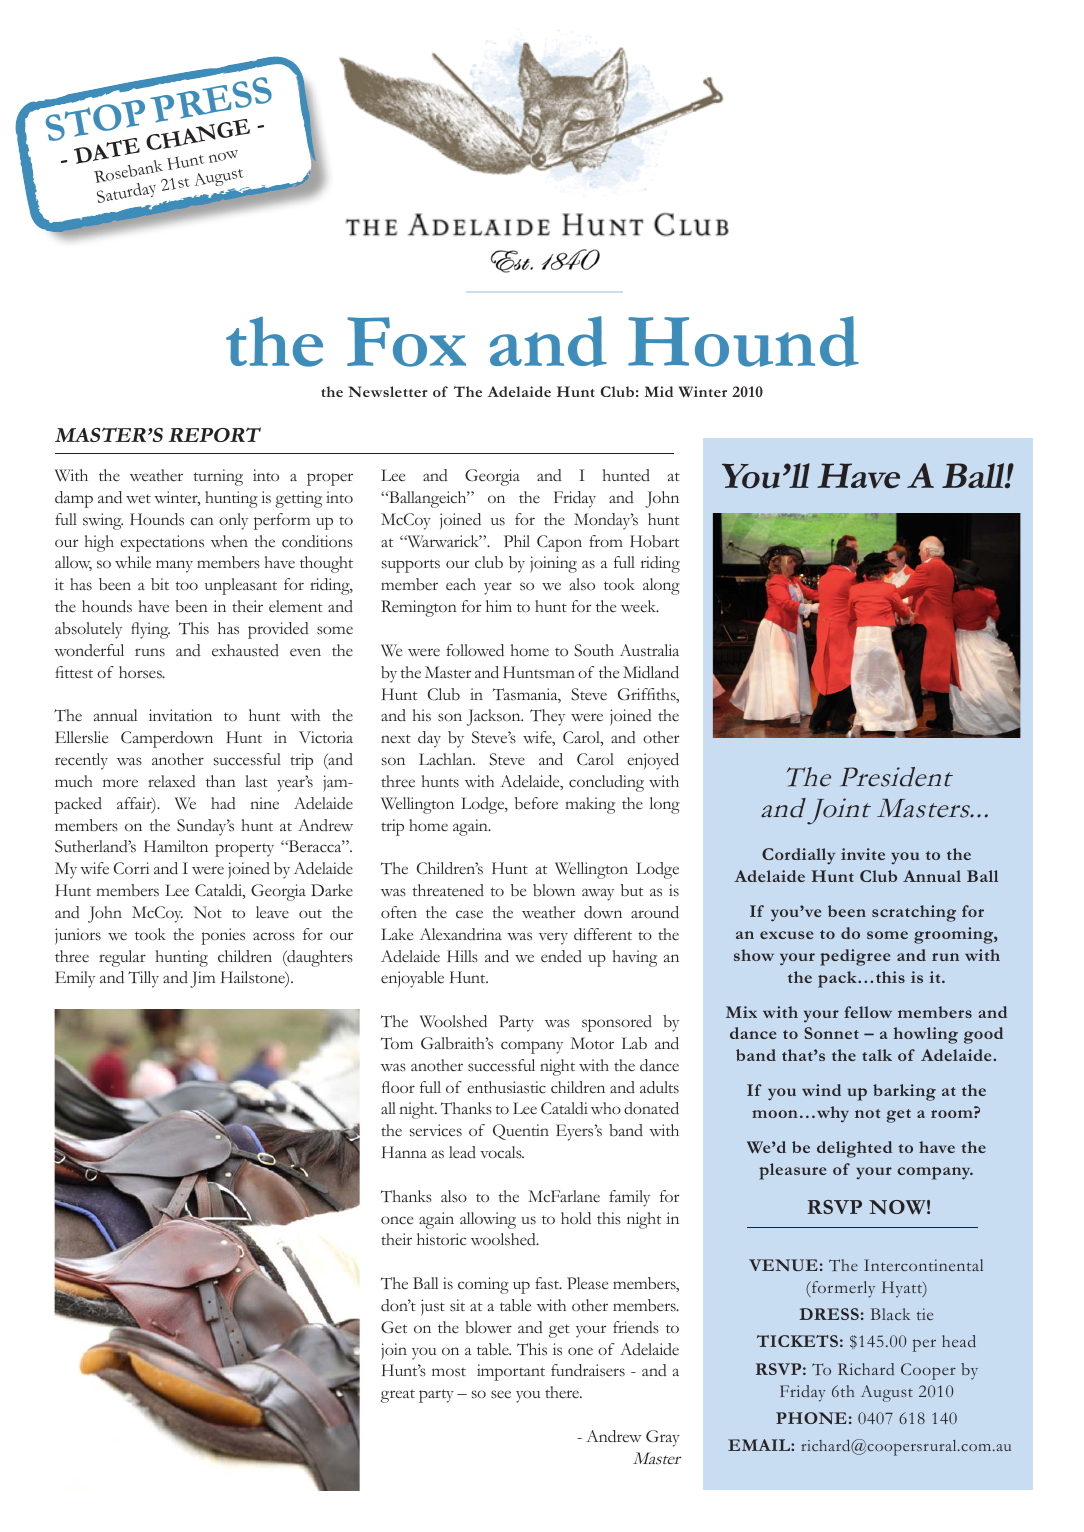  What do you see at coordinates (914, 913) in the document?
I see `scratching` at bounding box center [914, 913].
